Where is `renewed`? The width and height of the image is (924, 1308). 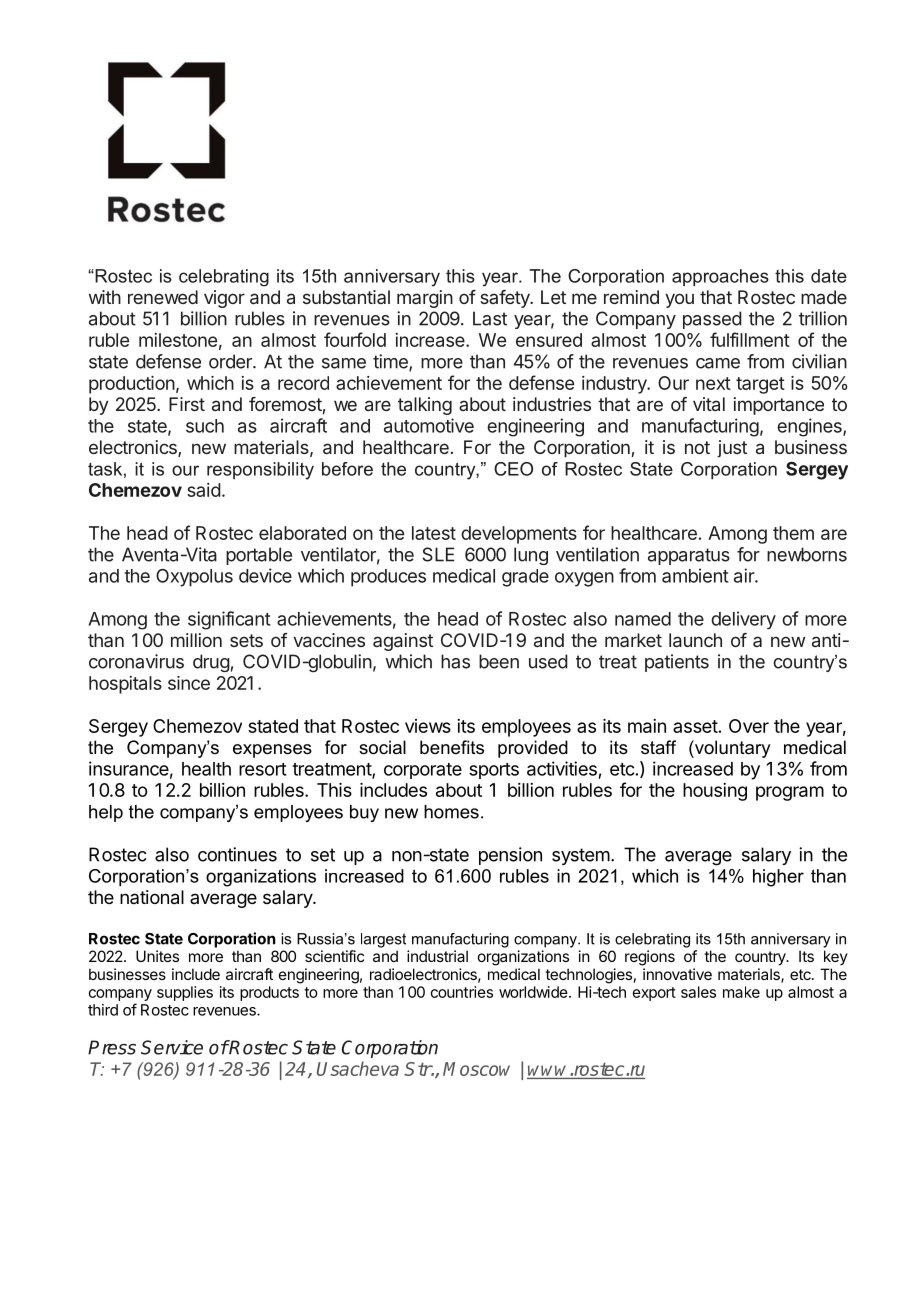
renewed is located at coordinates (163, 297).
